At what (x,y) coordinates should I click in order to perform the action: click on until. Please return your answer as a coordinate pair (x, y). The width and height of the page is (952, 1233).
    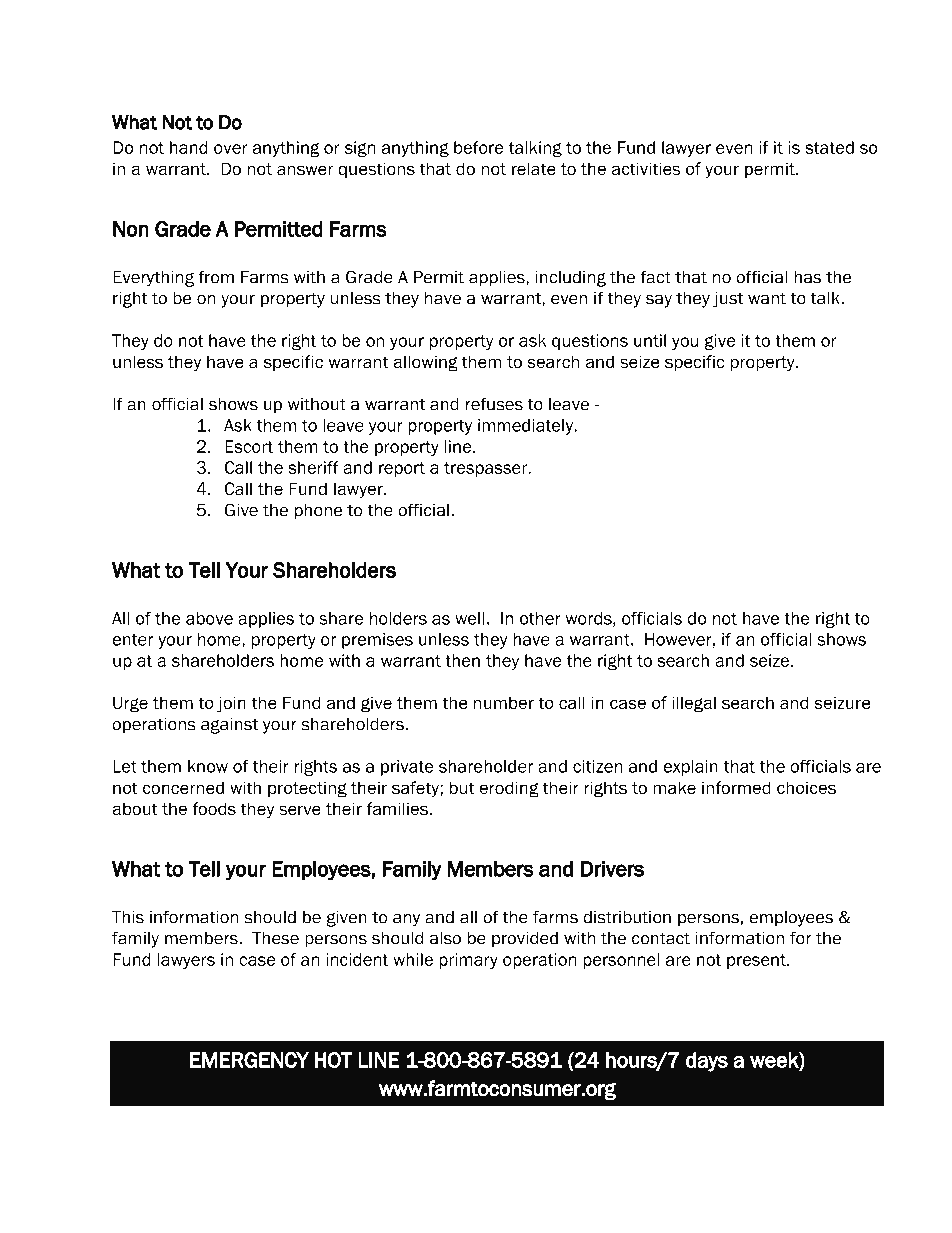
    Looking at the image, I should click on (650, 340).
